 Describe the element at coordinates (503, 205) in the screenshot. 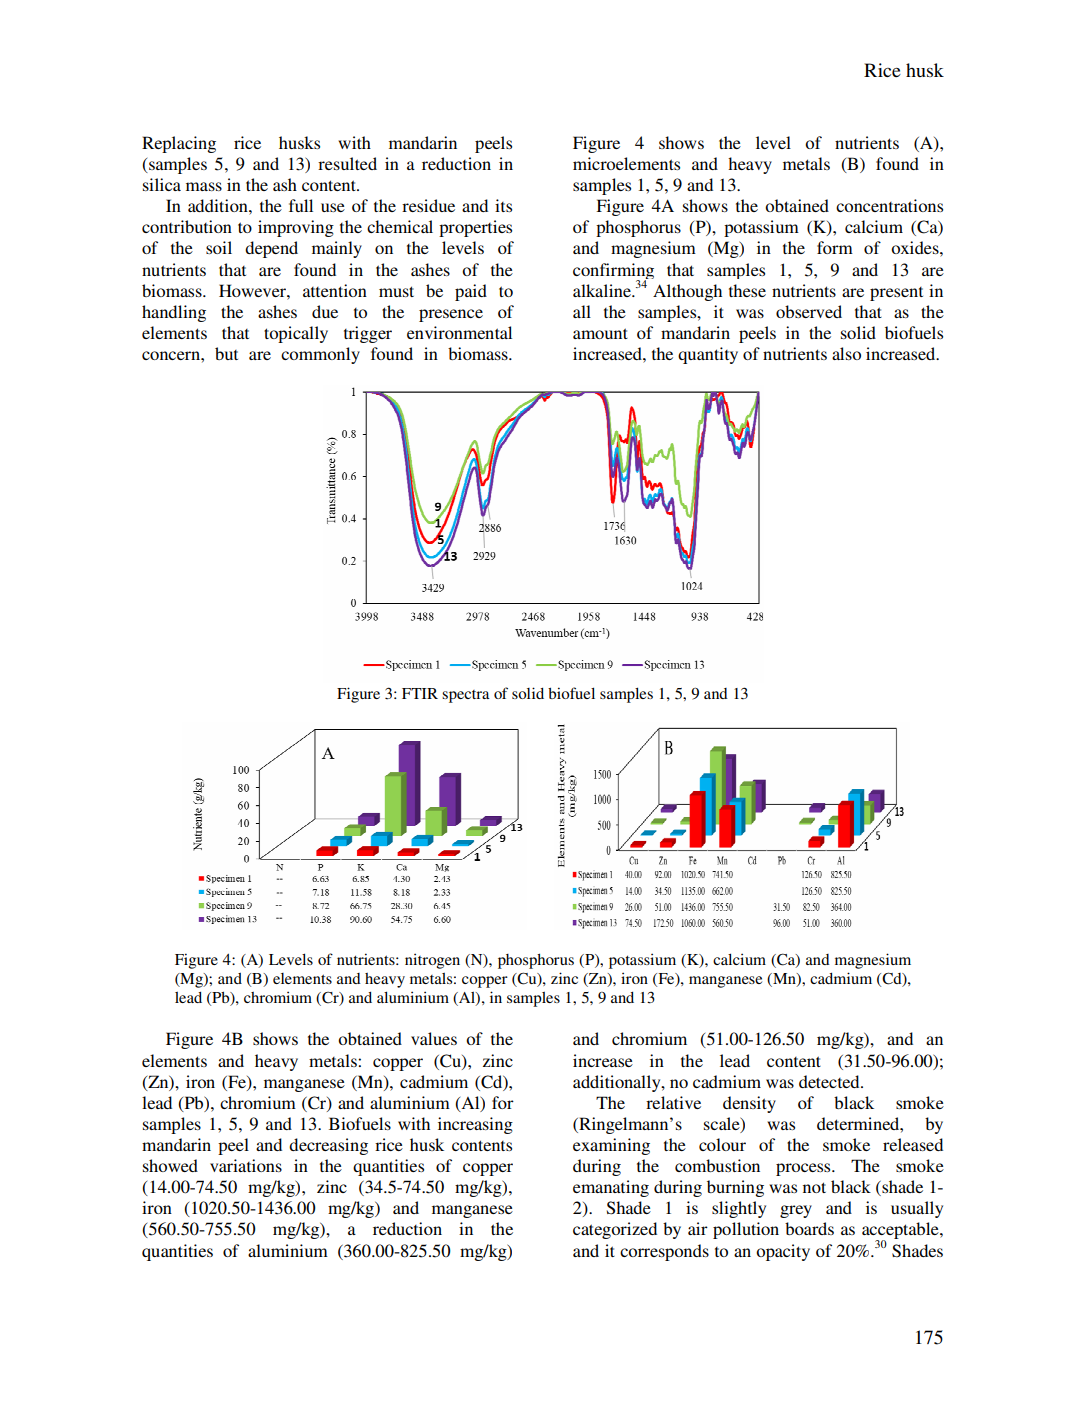

I see `its` at that location.
